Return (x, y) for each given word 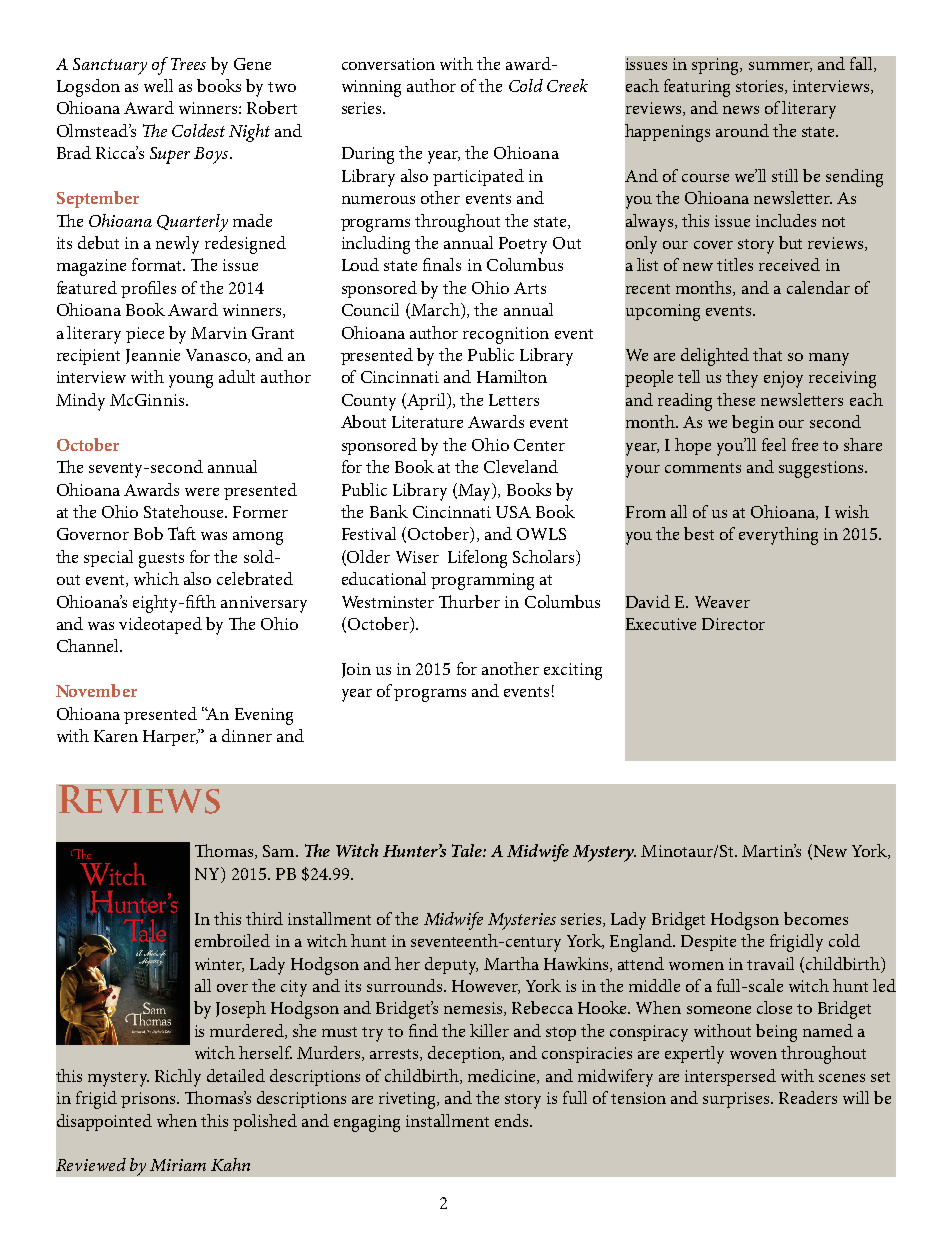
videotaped (160, 625)
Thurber (469, 601)
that (767, 354)
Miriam (178, 1165)
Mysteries (522, 921)
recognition (506, 335)
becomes (816, 918)
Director (733, 624)
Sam (280, 851)
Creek (567, 85)
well (158, 85)
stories (761, 87)
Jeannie (153, 356)
